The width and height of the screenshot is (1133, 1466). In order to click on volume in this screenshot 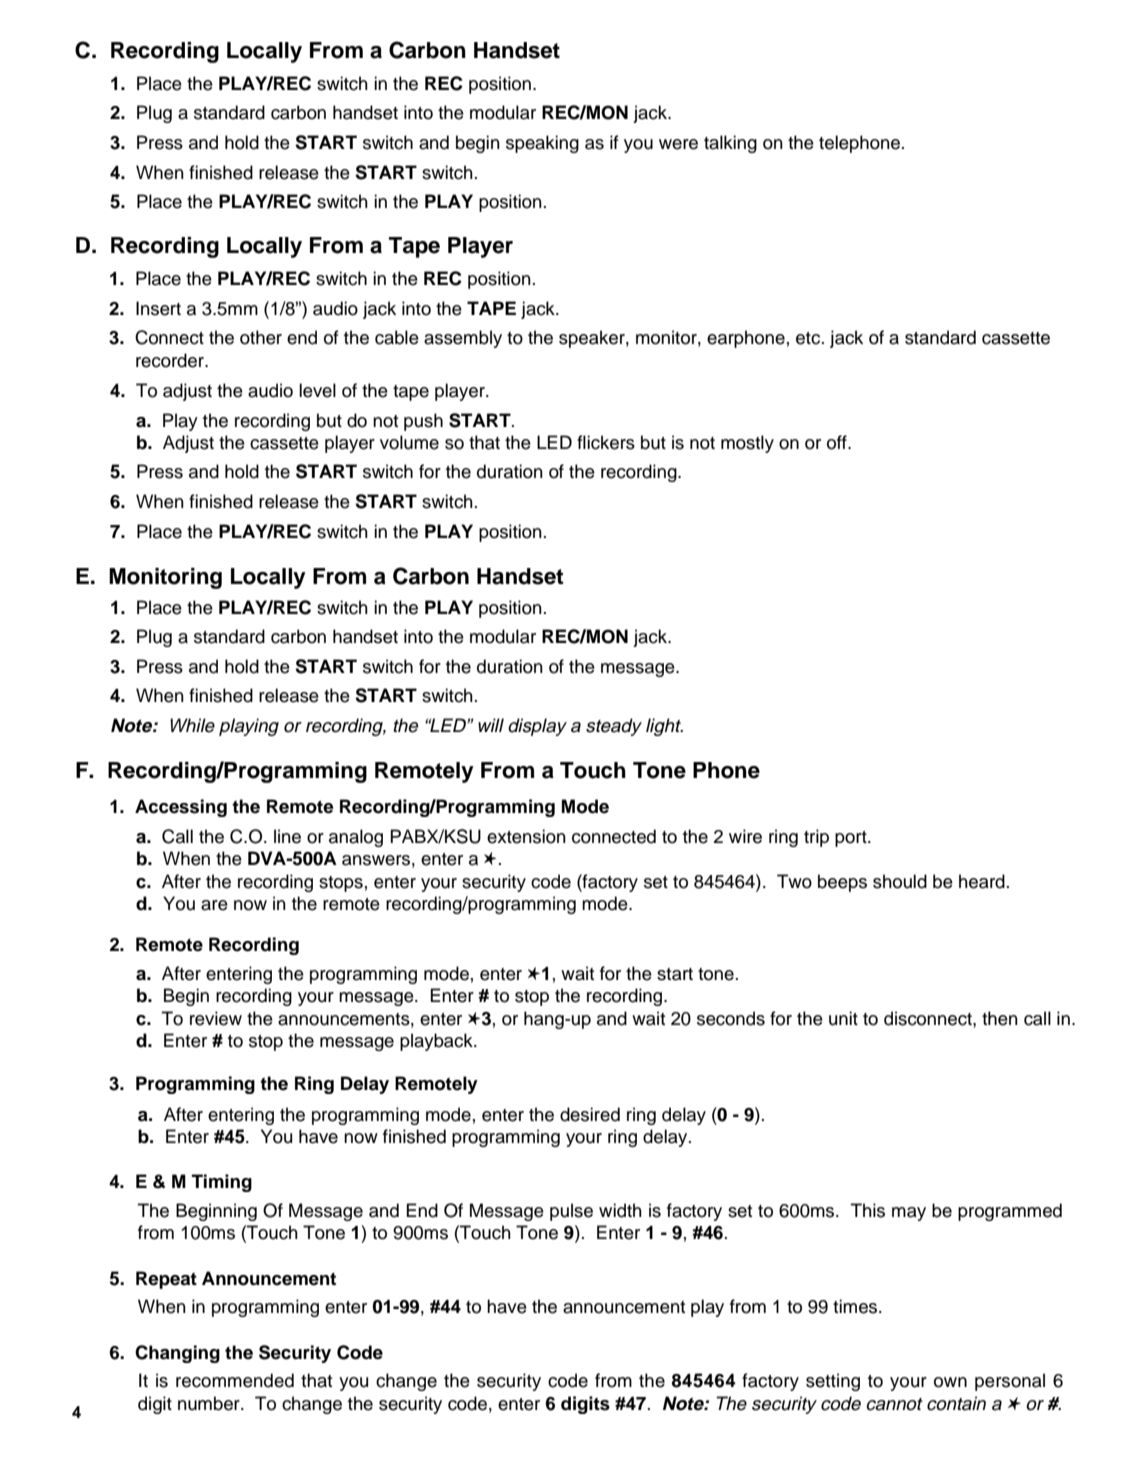, I will do `click(409, 442)`.
